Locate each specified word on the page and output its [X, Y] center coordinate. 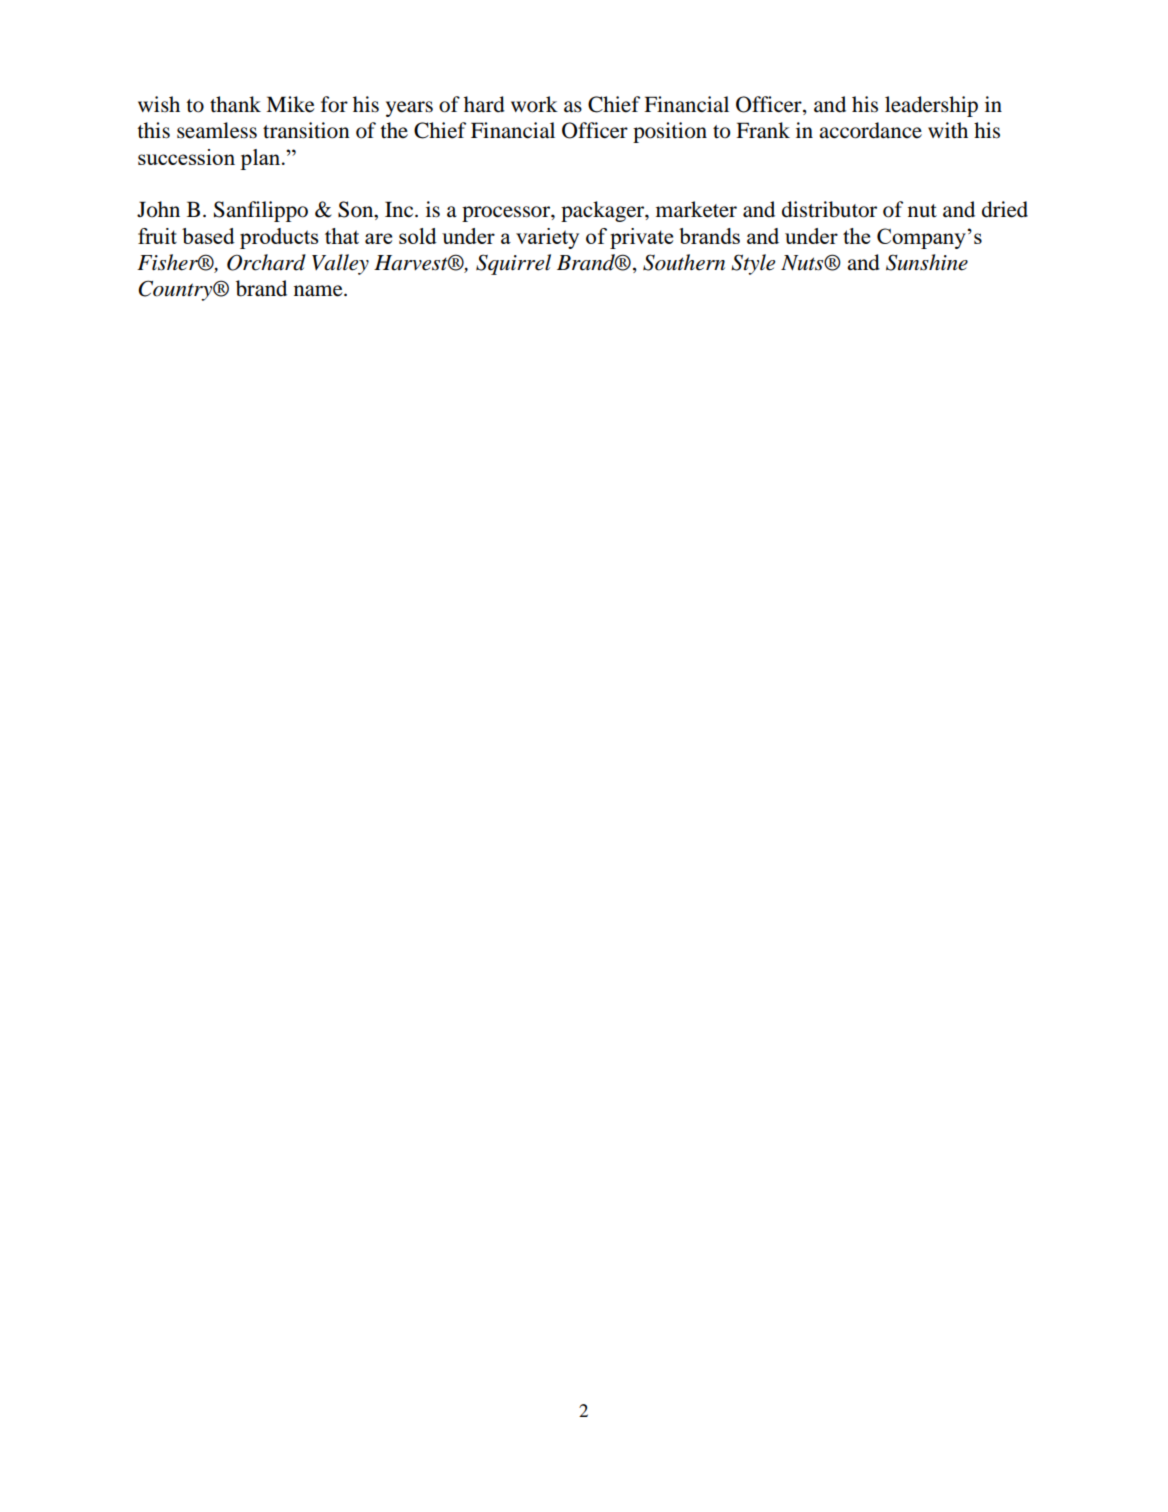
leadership [931, 106]
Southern [684, 262]
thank [235, 104]
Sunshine [927, 262]
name [319, 291]
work [534, 104]
